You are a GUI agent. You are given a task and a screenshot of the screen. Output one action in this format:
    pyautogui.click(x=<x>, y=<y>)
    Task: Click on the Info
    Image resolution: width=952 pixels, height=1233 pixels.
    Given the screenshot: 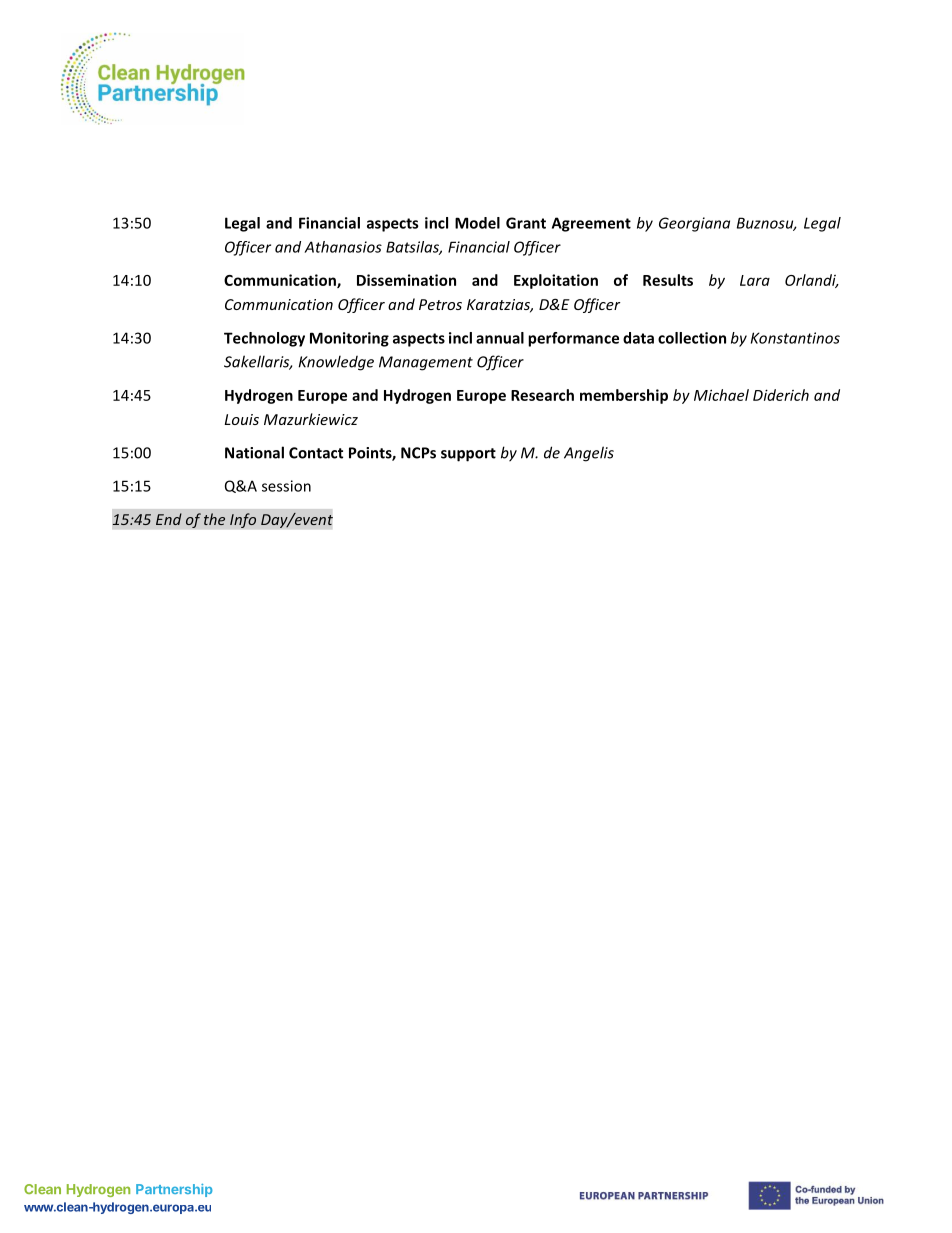 What is the action you would take?
    pyautogui.click(x=243, y=520)
